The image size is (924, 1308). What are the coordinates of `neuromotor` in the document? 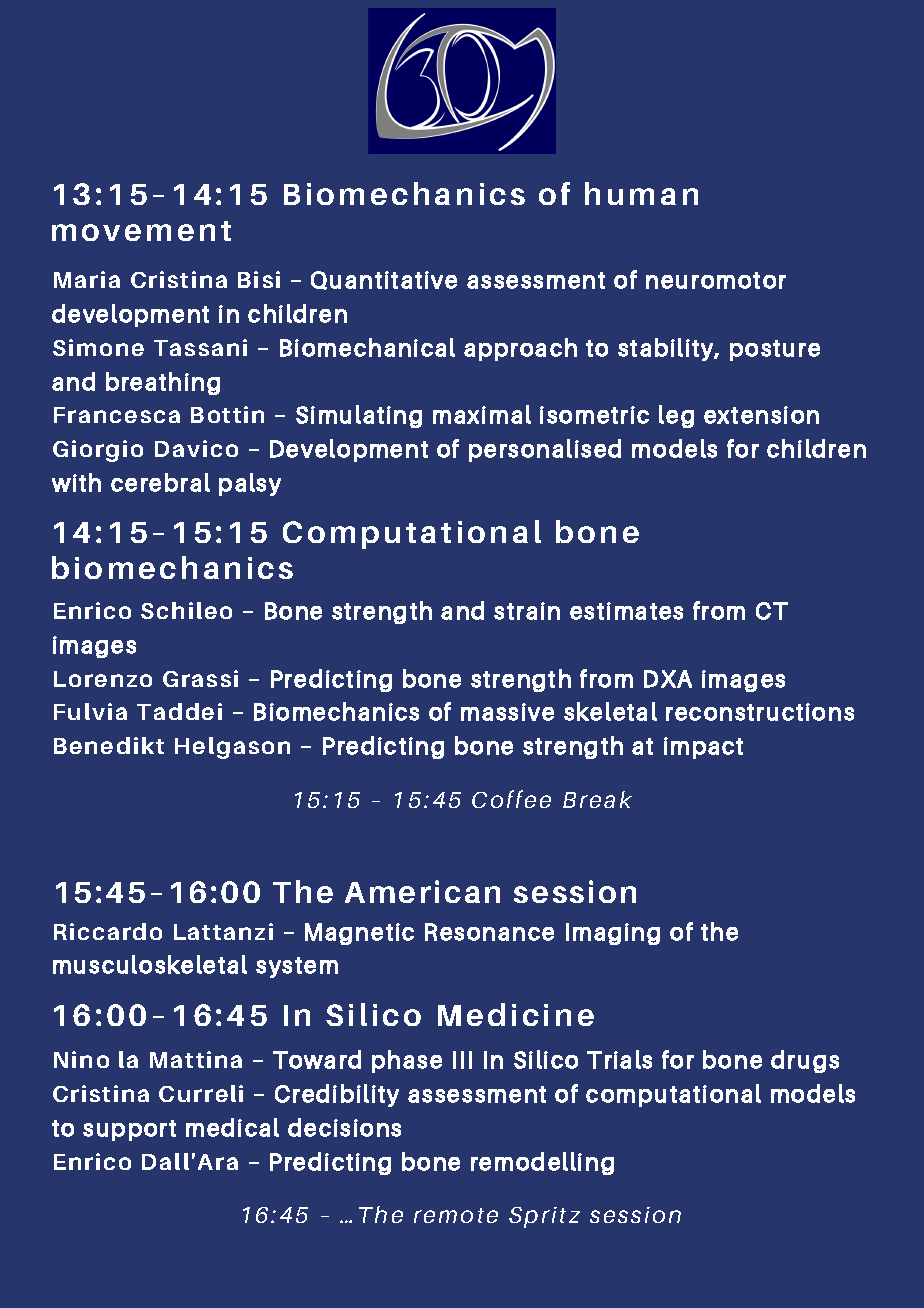 It's located at (716, 280).
